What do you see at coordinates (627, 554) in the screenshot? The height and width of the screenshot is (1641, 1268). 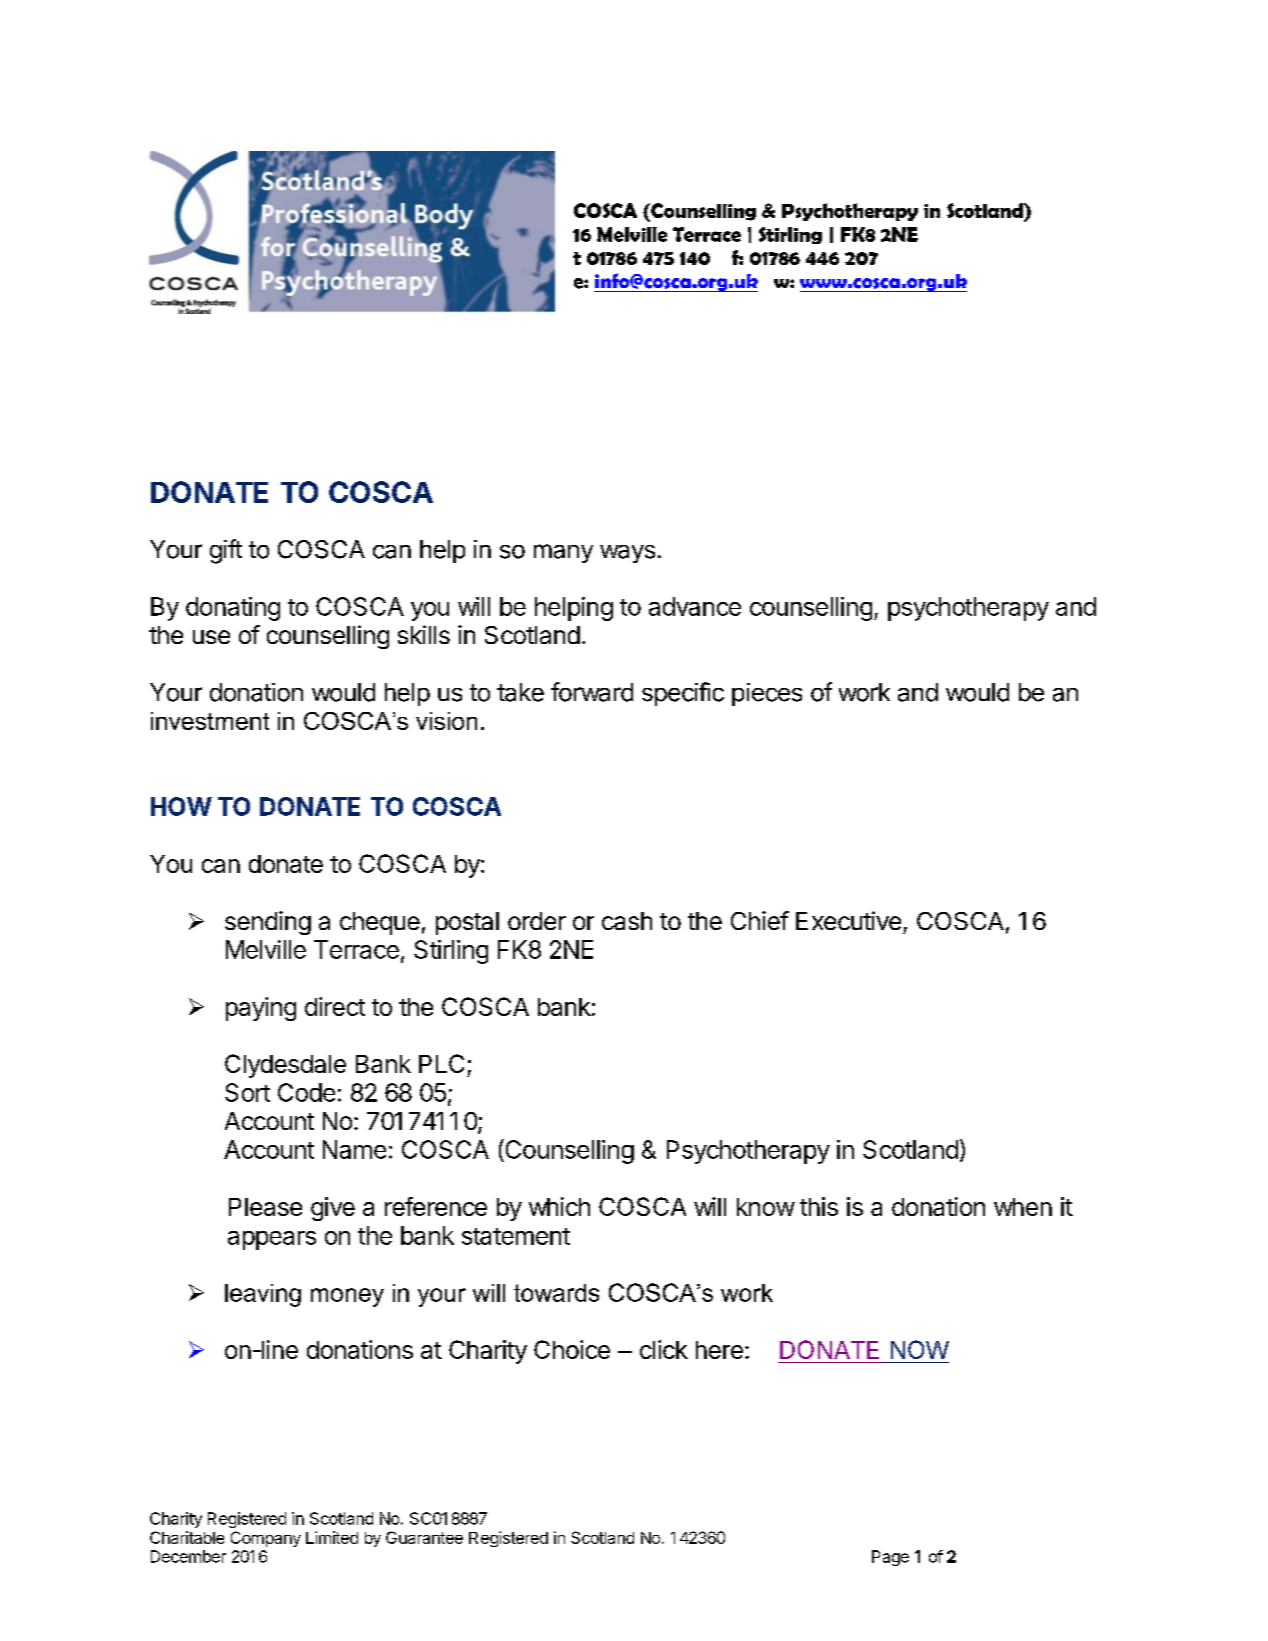 I see `ways` at bounding box center [627, 554].
